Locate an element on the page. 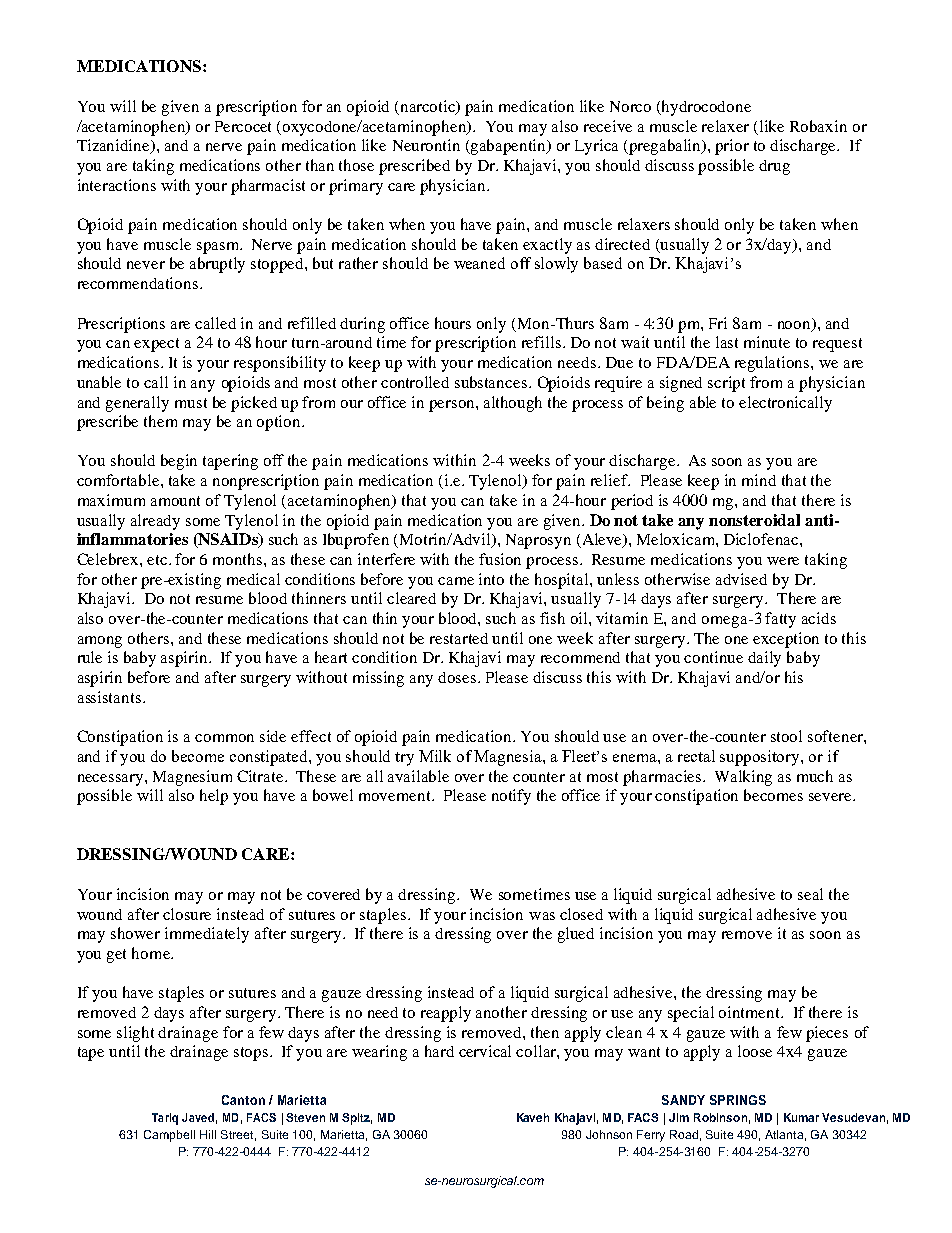  cervical is located at coordinates (485, 1051).
